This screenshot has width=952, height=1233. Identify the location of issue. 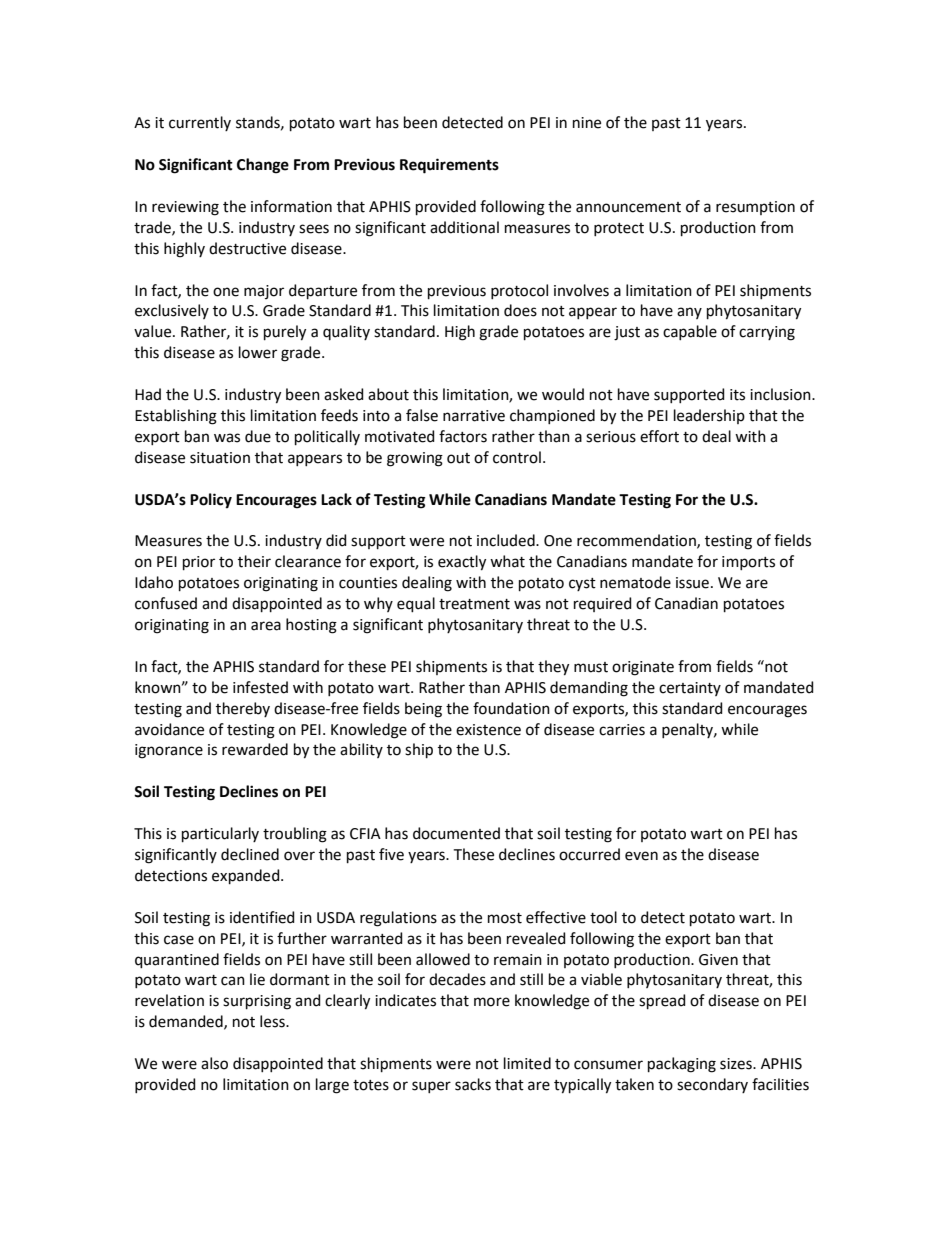
(692, 583).
